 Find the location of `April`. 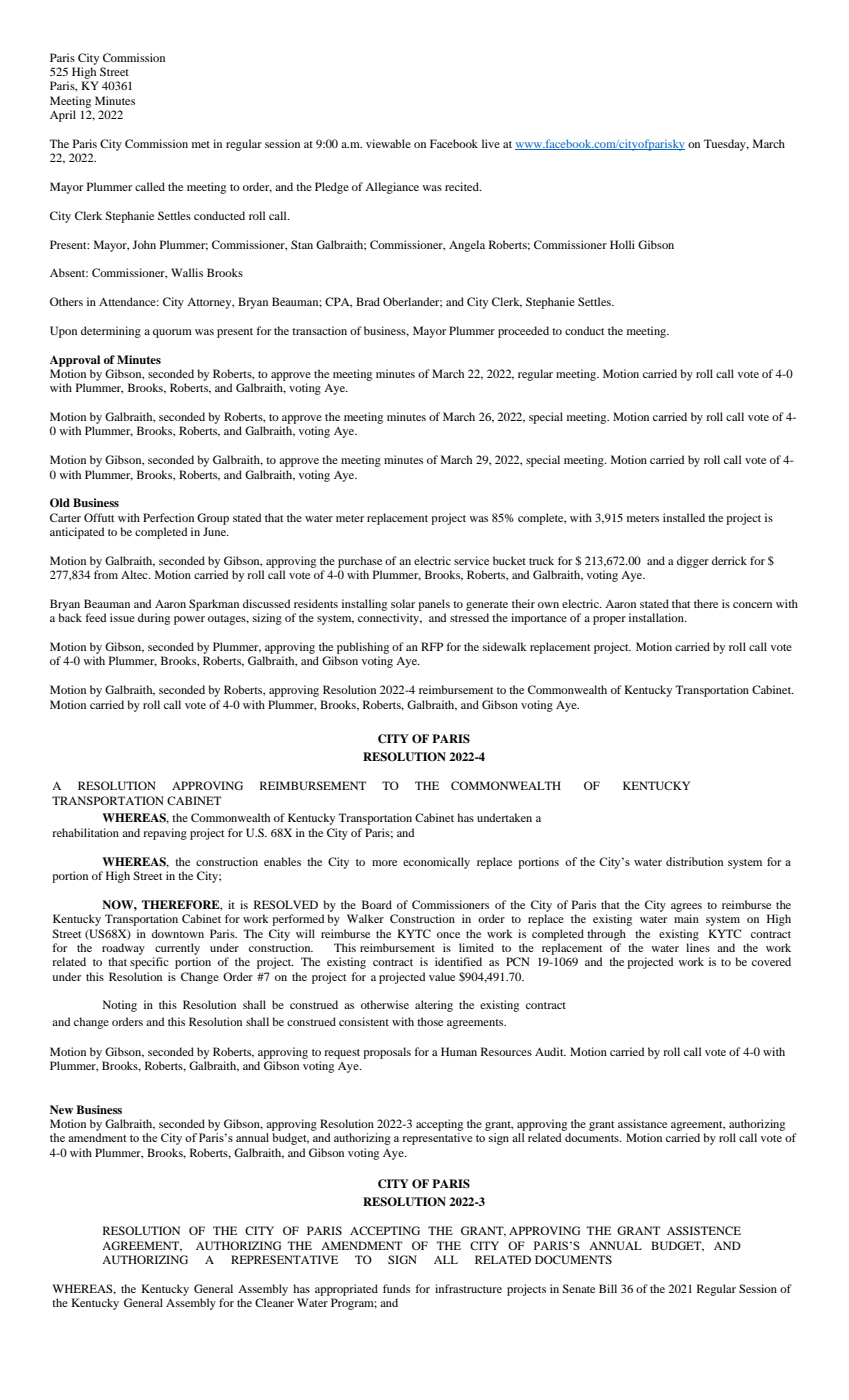

April is located at coordinates (63, 116).
